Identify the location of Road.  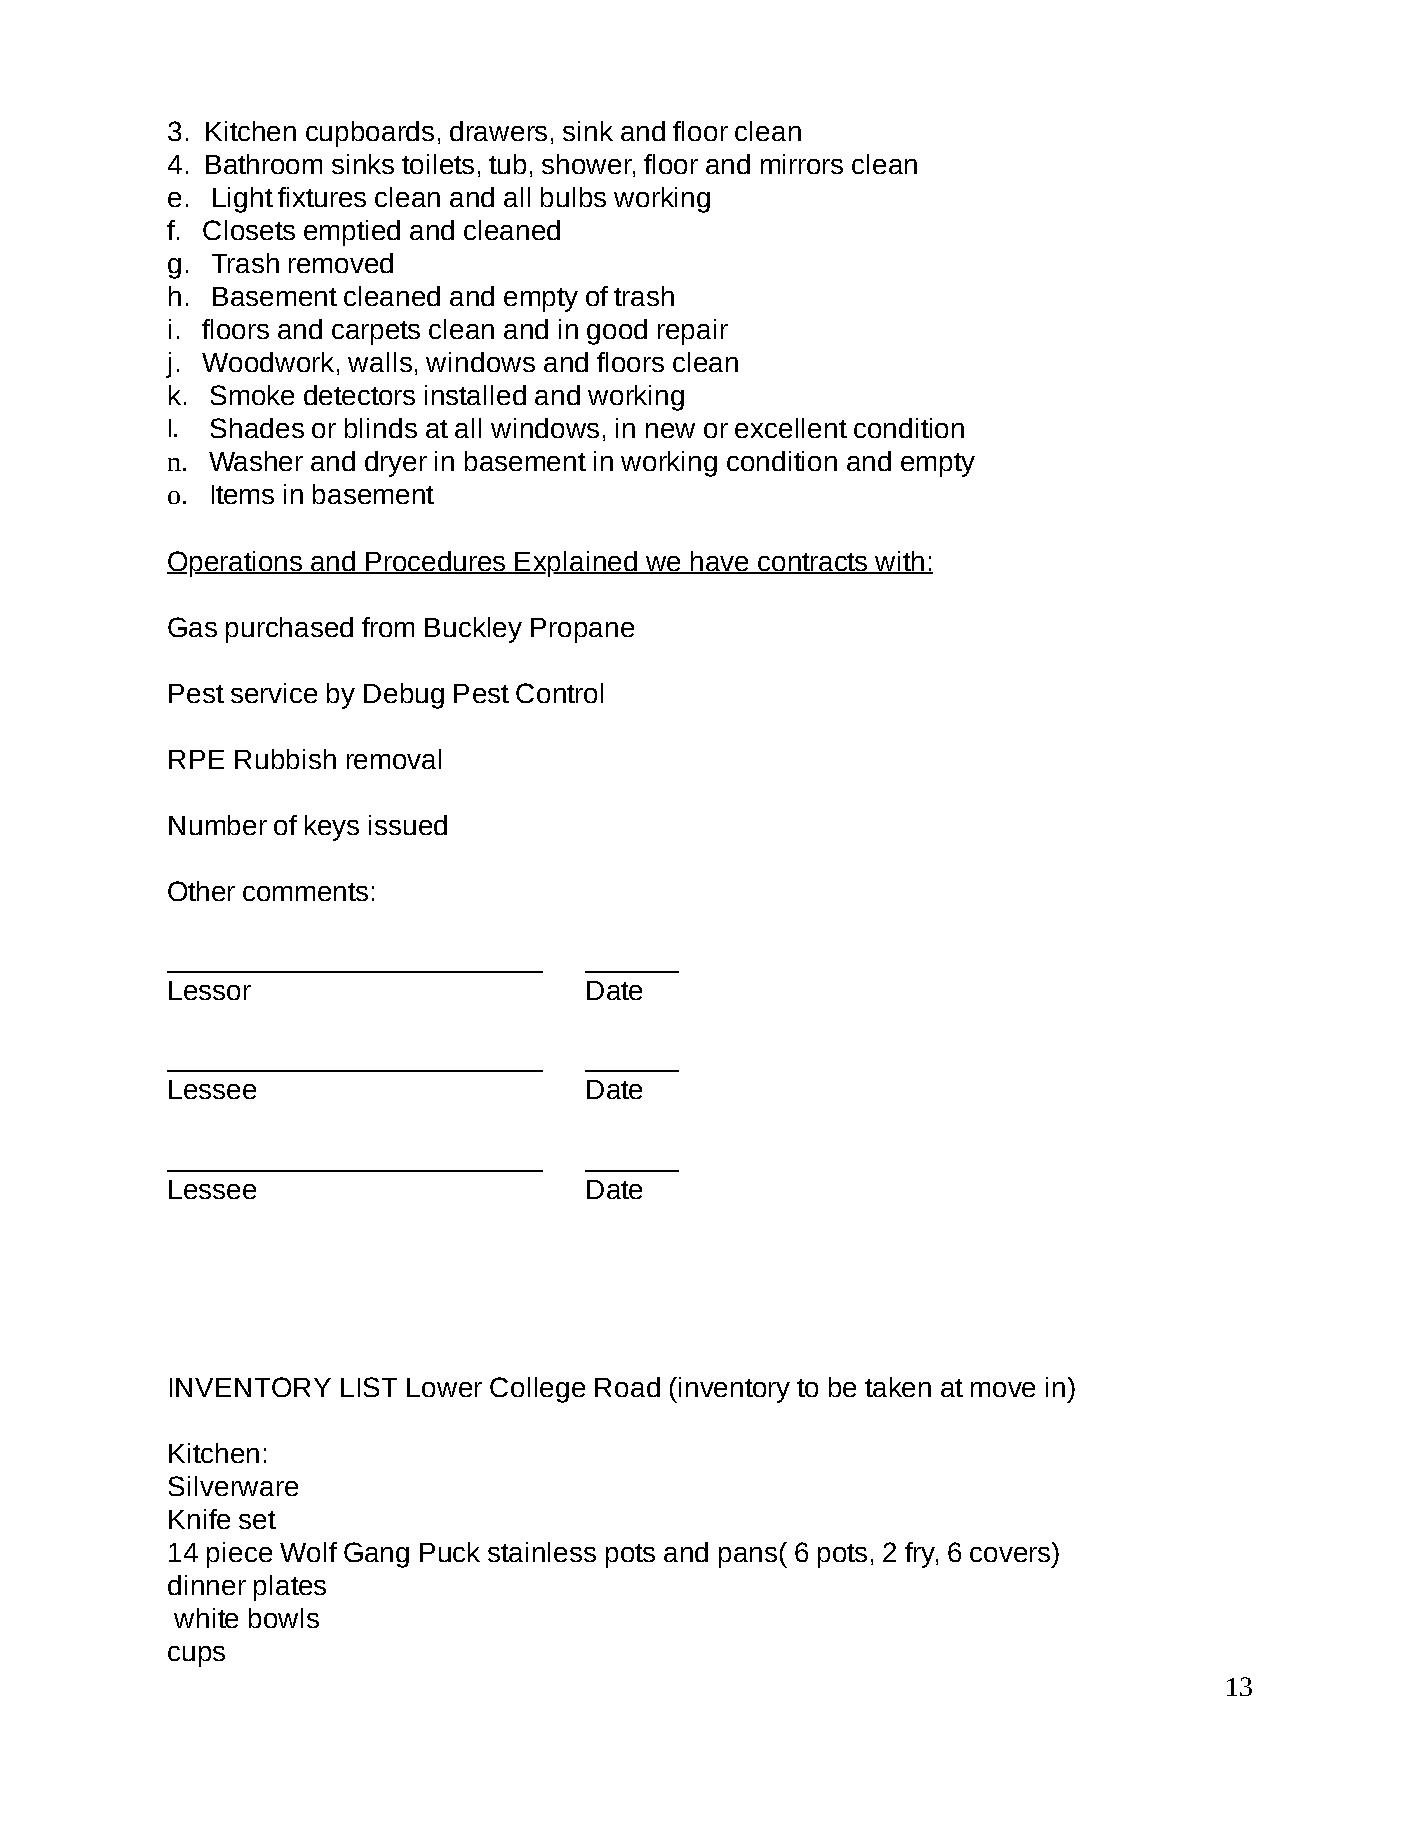
(627, 1387).
